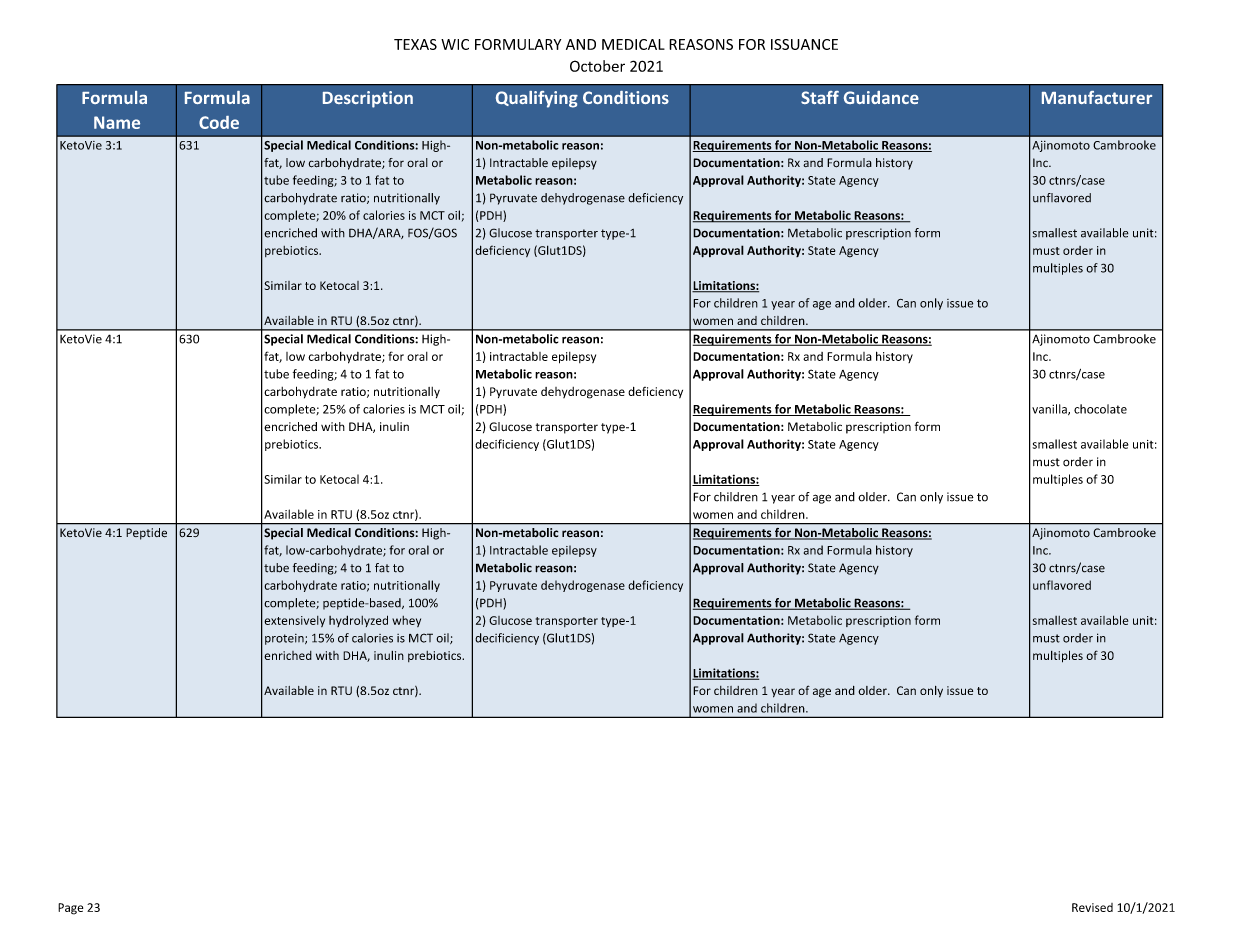 The width and height of the image is (1233, 952). What do you see at coordinates (219, 122) in the image?
I see `Code` at bounding box center [219, 122].
